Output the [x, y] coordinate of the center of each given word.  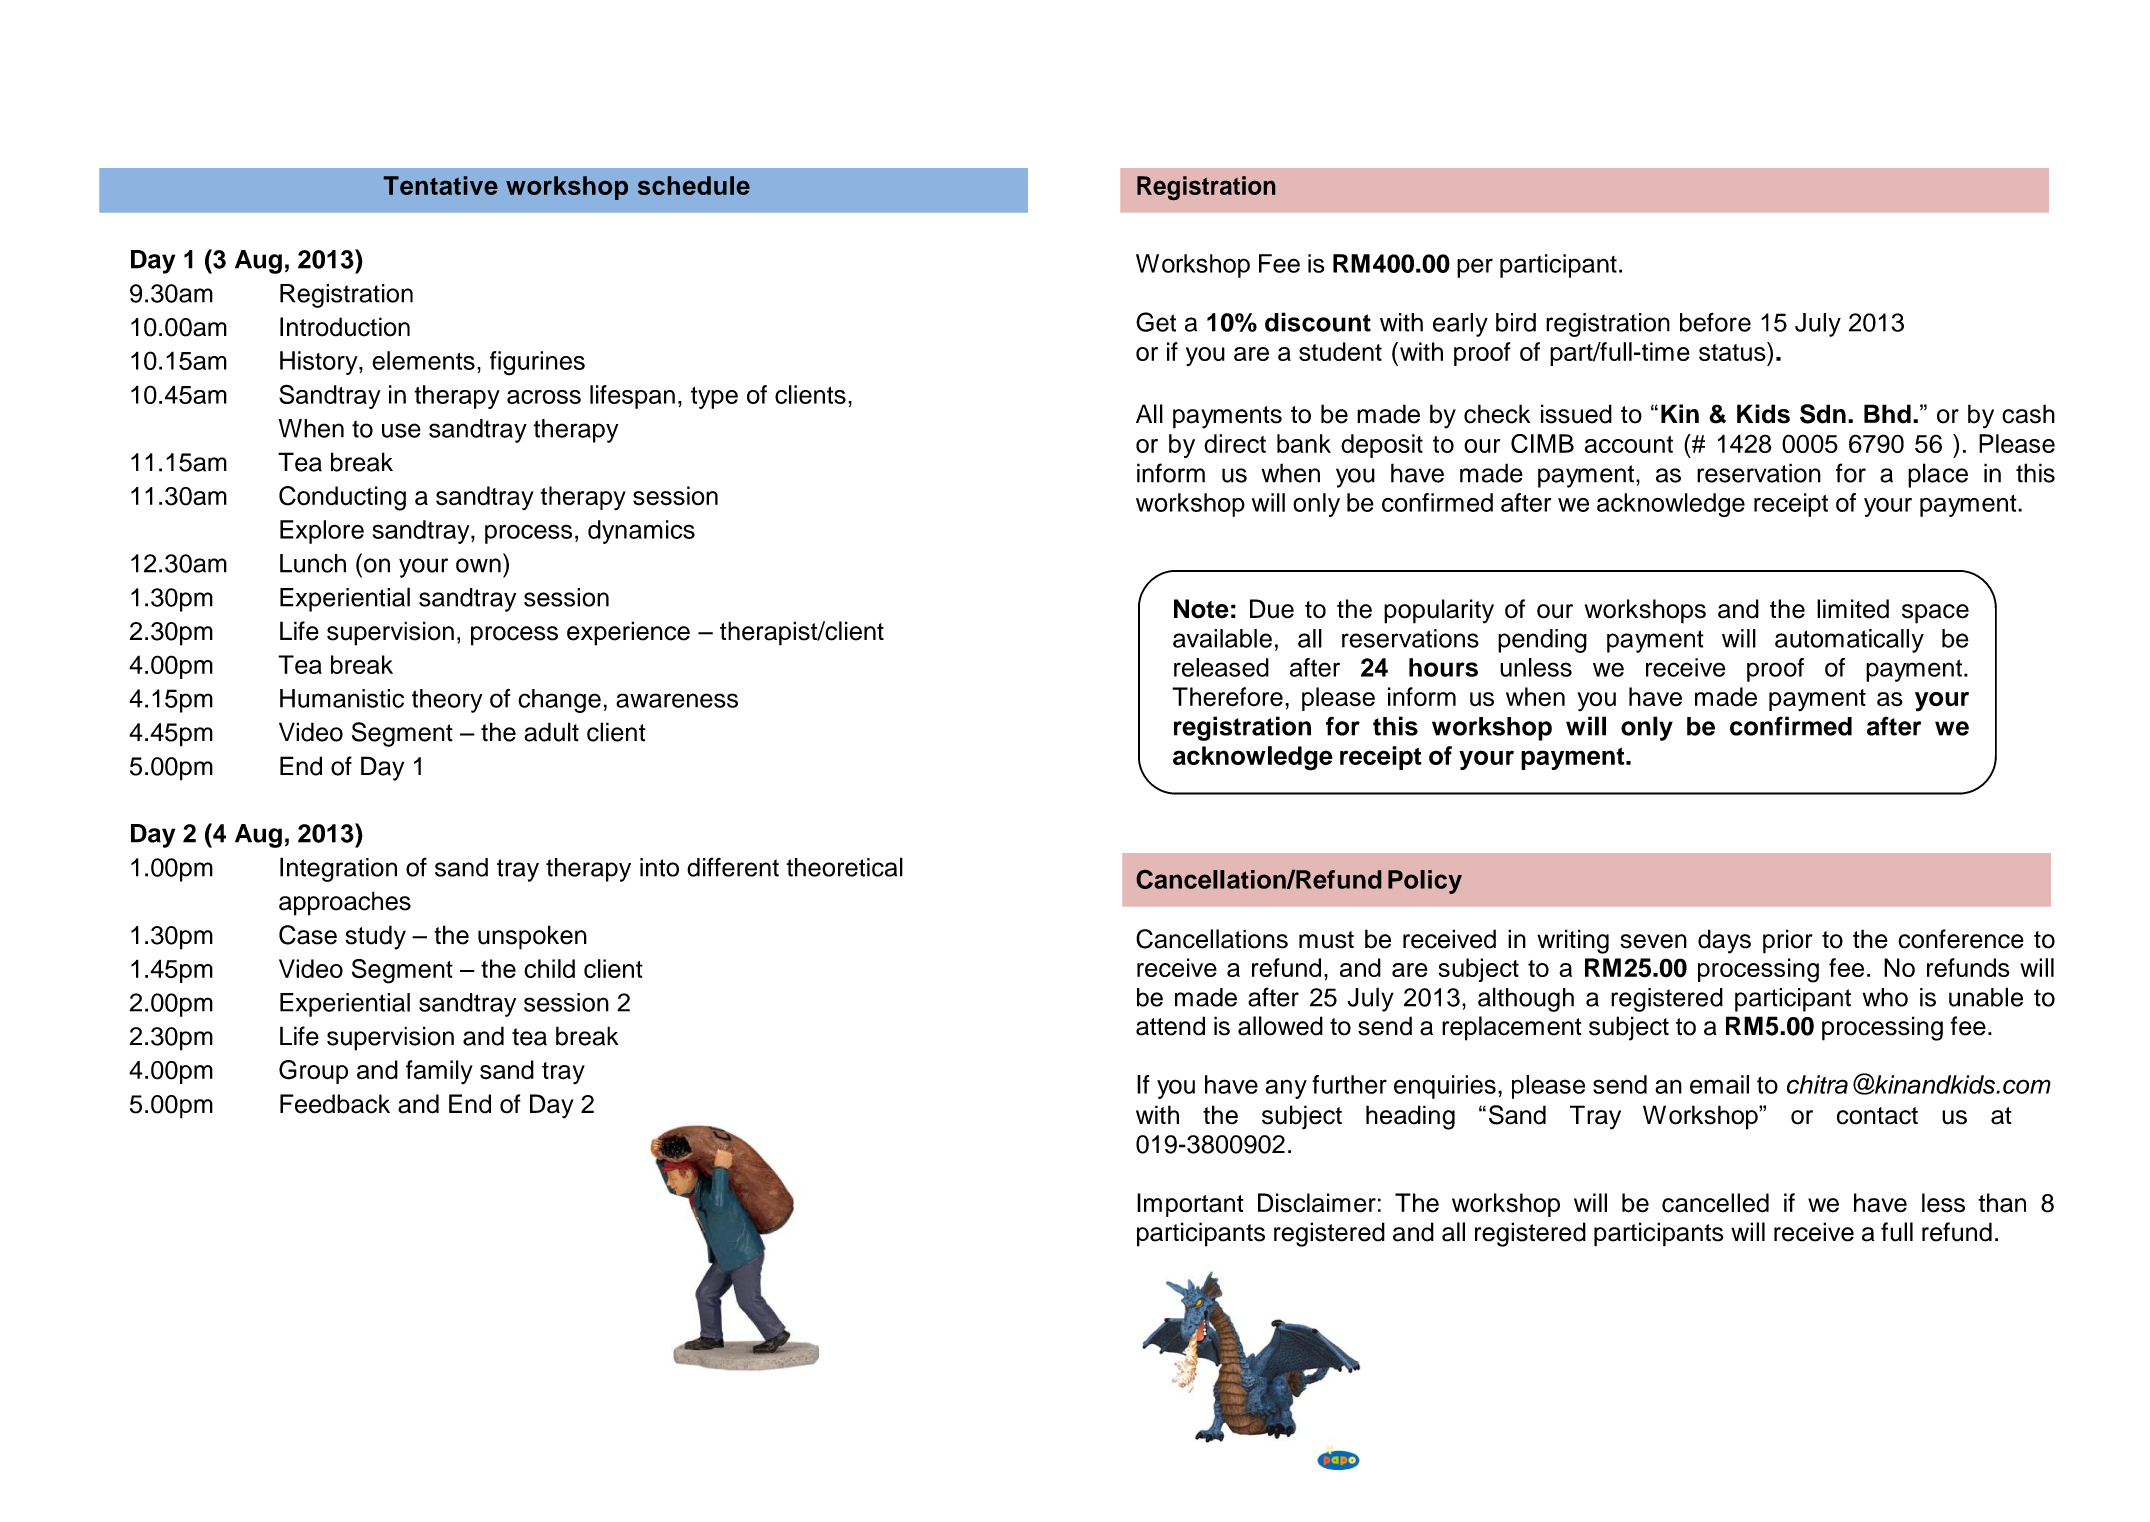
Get [1156, 322]
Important [1190, 1205]
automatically [1849, 641]
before [1715, 322]
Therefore [1227, 697]
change [559, 701]
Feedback [335, 1104]
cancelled [1715, 1203]
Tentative [441, 185]
